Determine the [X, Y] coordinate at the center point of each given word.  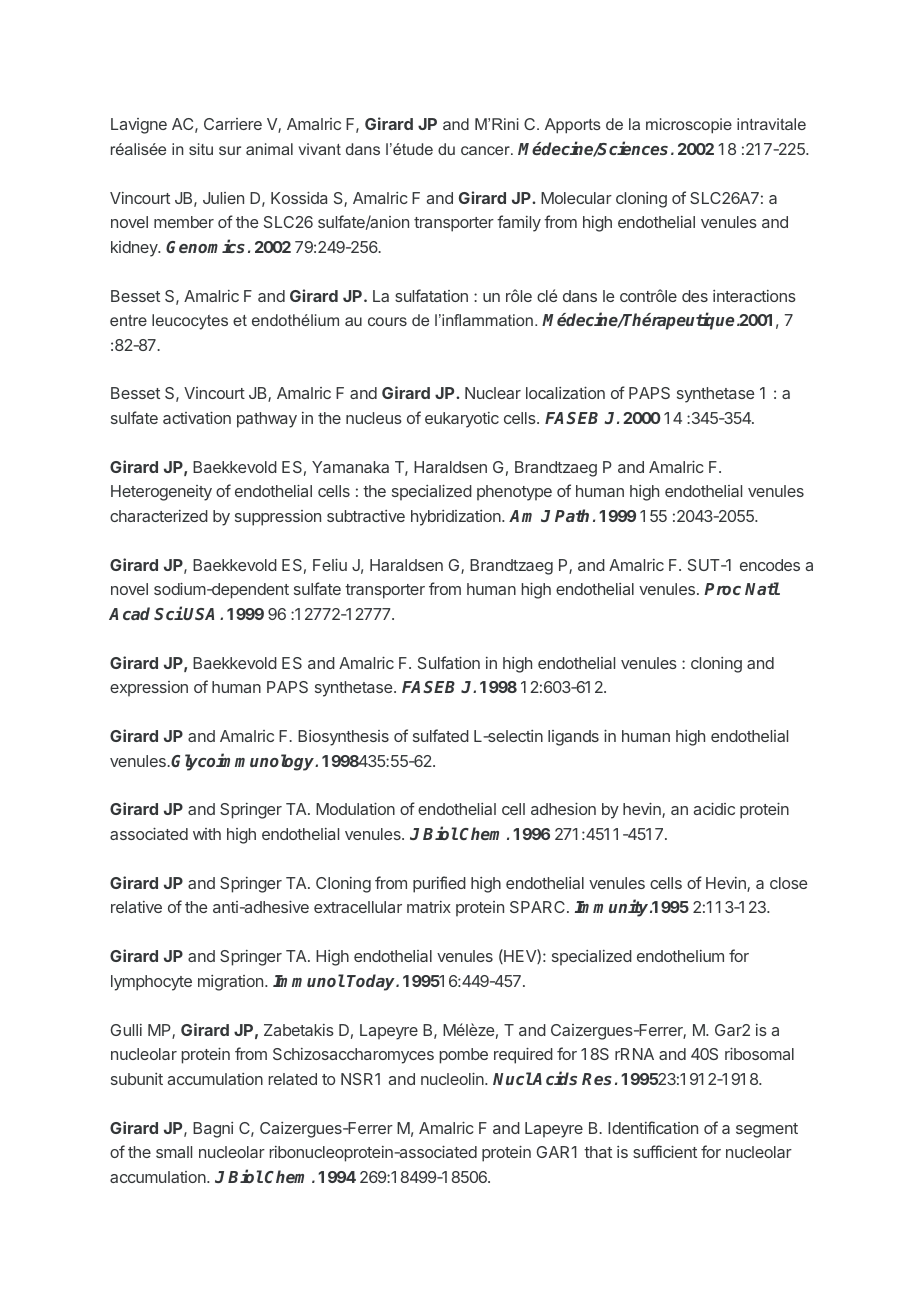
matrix [429, 907]
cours [387, 321]
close [789, 883]
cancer [486, 150]
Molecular [576, 198]
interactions [754, 296]
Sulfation [449, 662]
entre [128, 320]
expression [149, 689]
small [174, 1152]
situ [201, 149]
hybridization [457, 518]
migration [230, 983]
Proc [722, 589]
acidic [714, 808]
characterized [159, 516]
